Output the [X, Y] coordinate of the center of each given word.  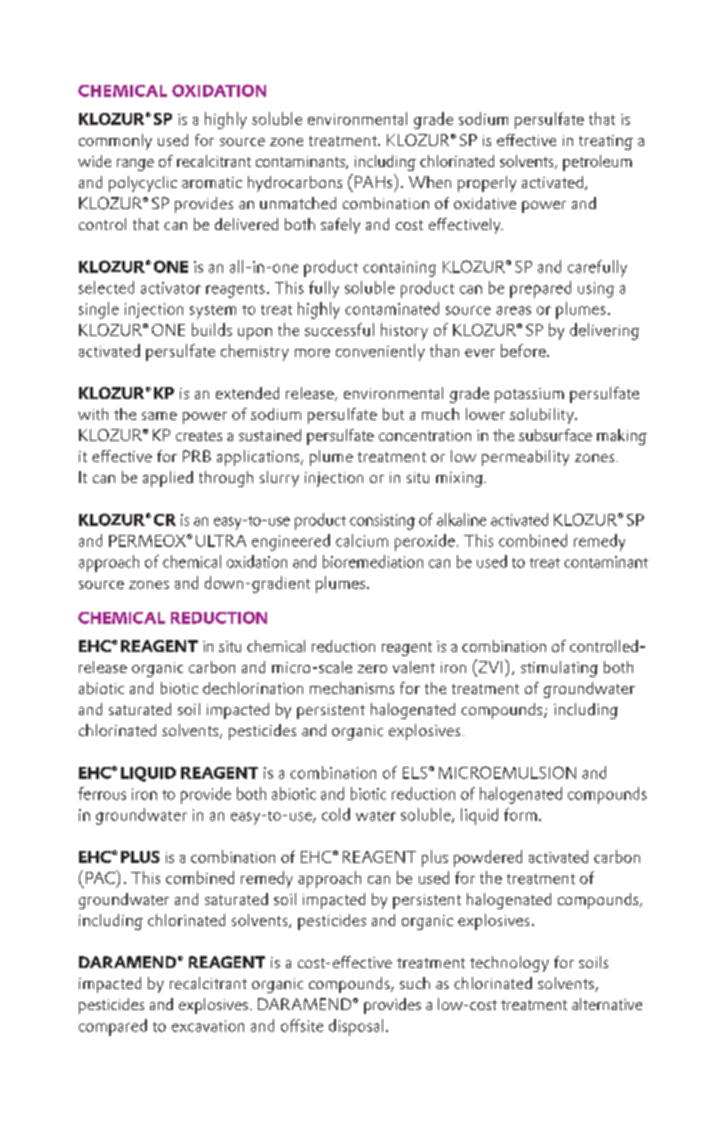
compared [113, 1027]
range [135, 165]
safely [340, 226]
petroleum [597, 163]
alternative [607, 1004]
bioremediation [373, 561]
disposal [356, 1027]
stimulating [559, 669]
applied [168, 479]
